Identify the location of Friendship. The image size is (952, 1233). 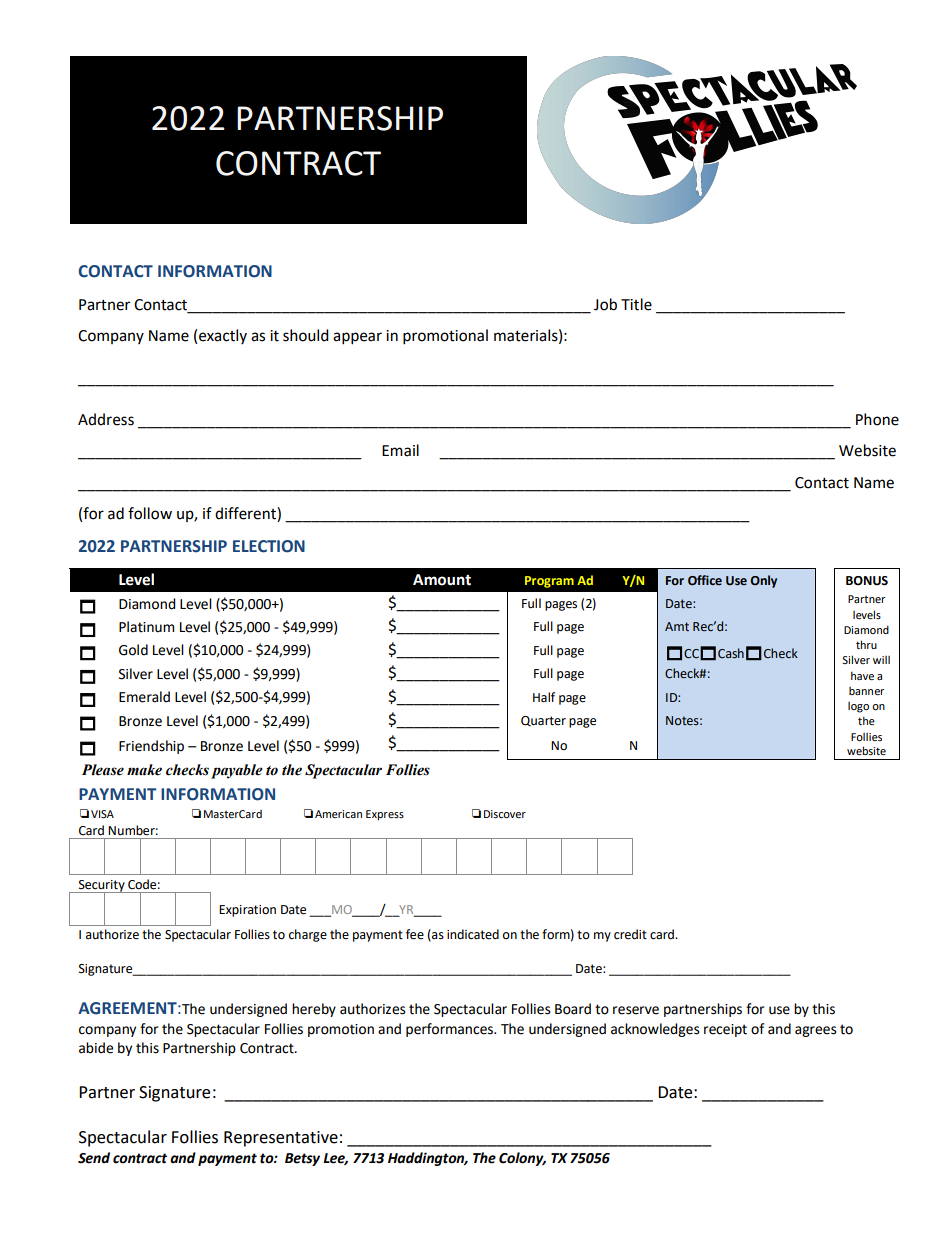
(151, 747).
